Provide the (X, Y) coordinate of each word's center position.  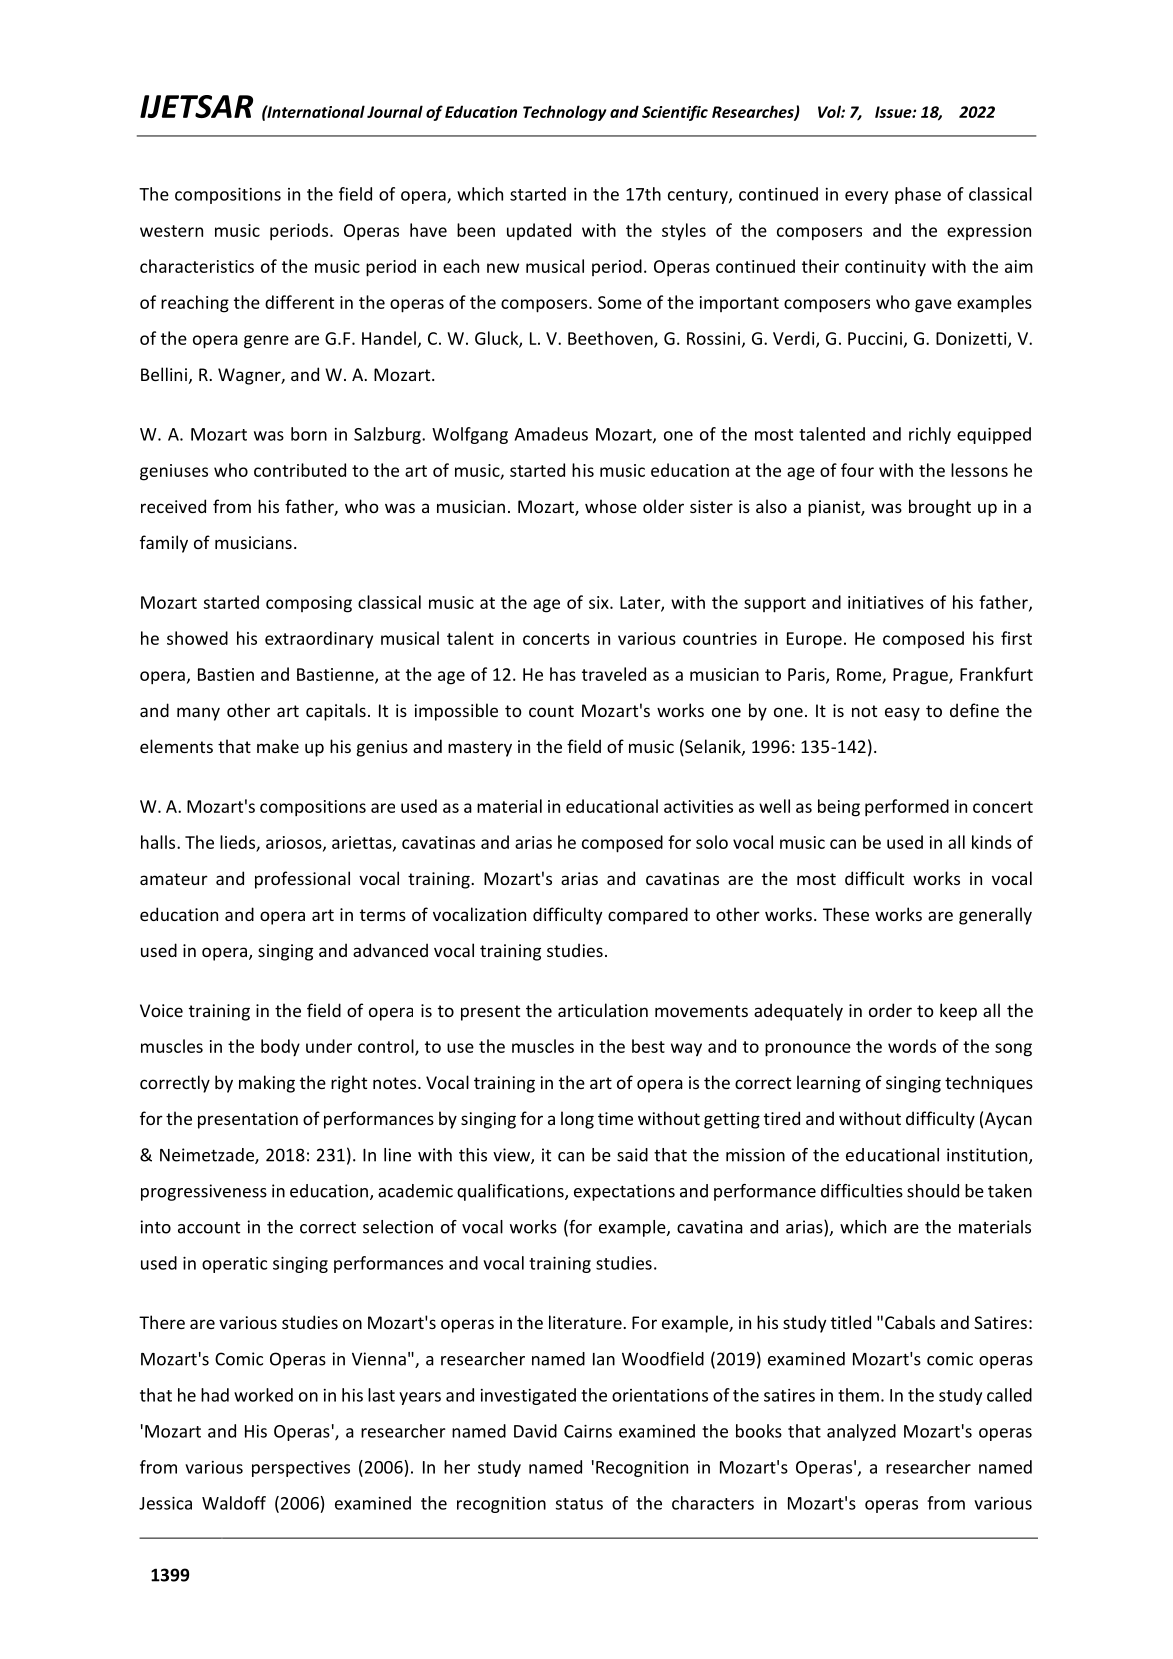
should (933, 1191)
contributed (300, 470)
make (278, 746)
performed (907, 808)
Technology (564, 113)
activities (698, 806)
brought (940, 508)
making (267, 1084)
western (171, 231)
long (577, 1120)
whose (611, 506)
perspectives (301, 1469)
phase (918, 195)
